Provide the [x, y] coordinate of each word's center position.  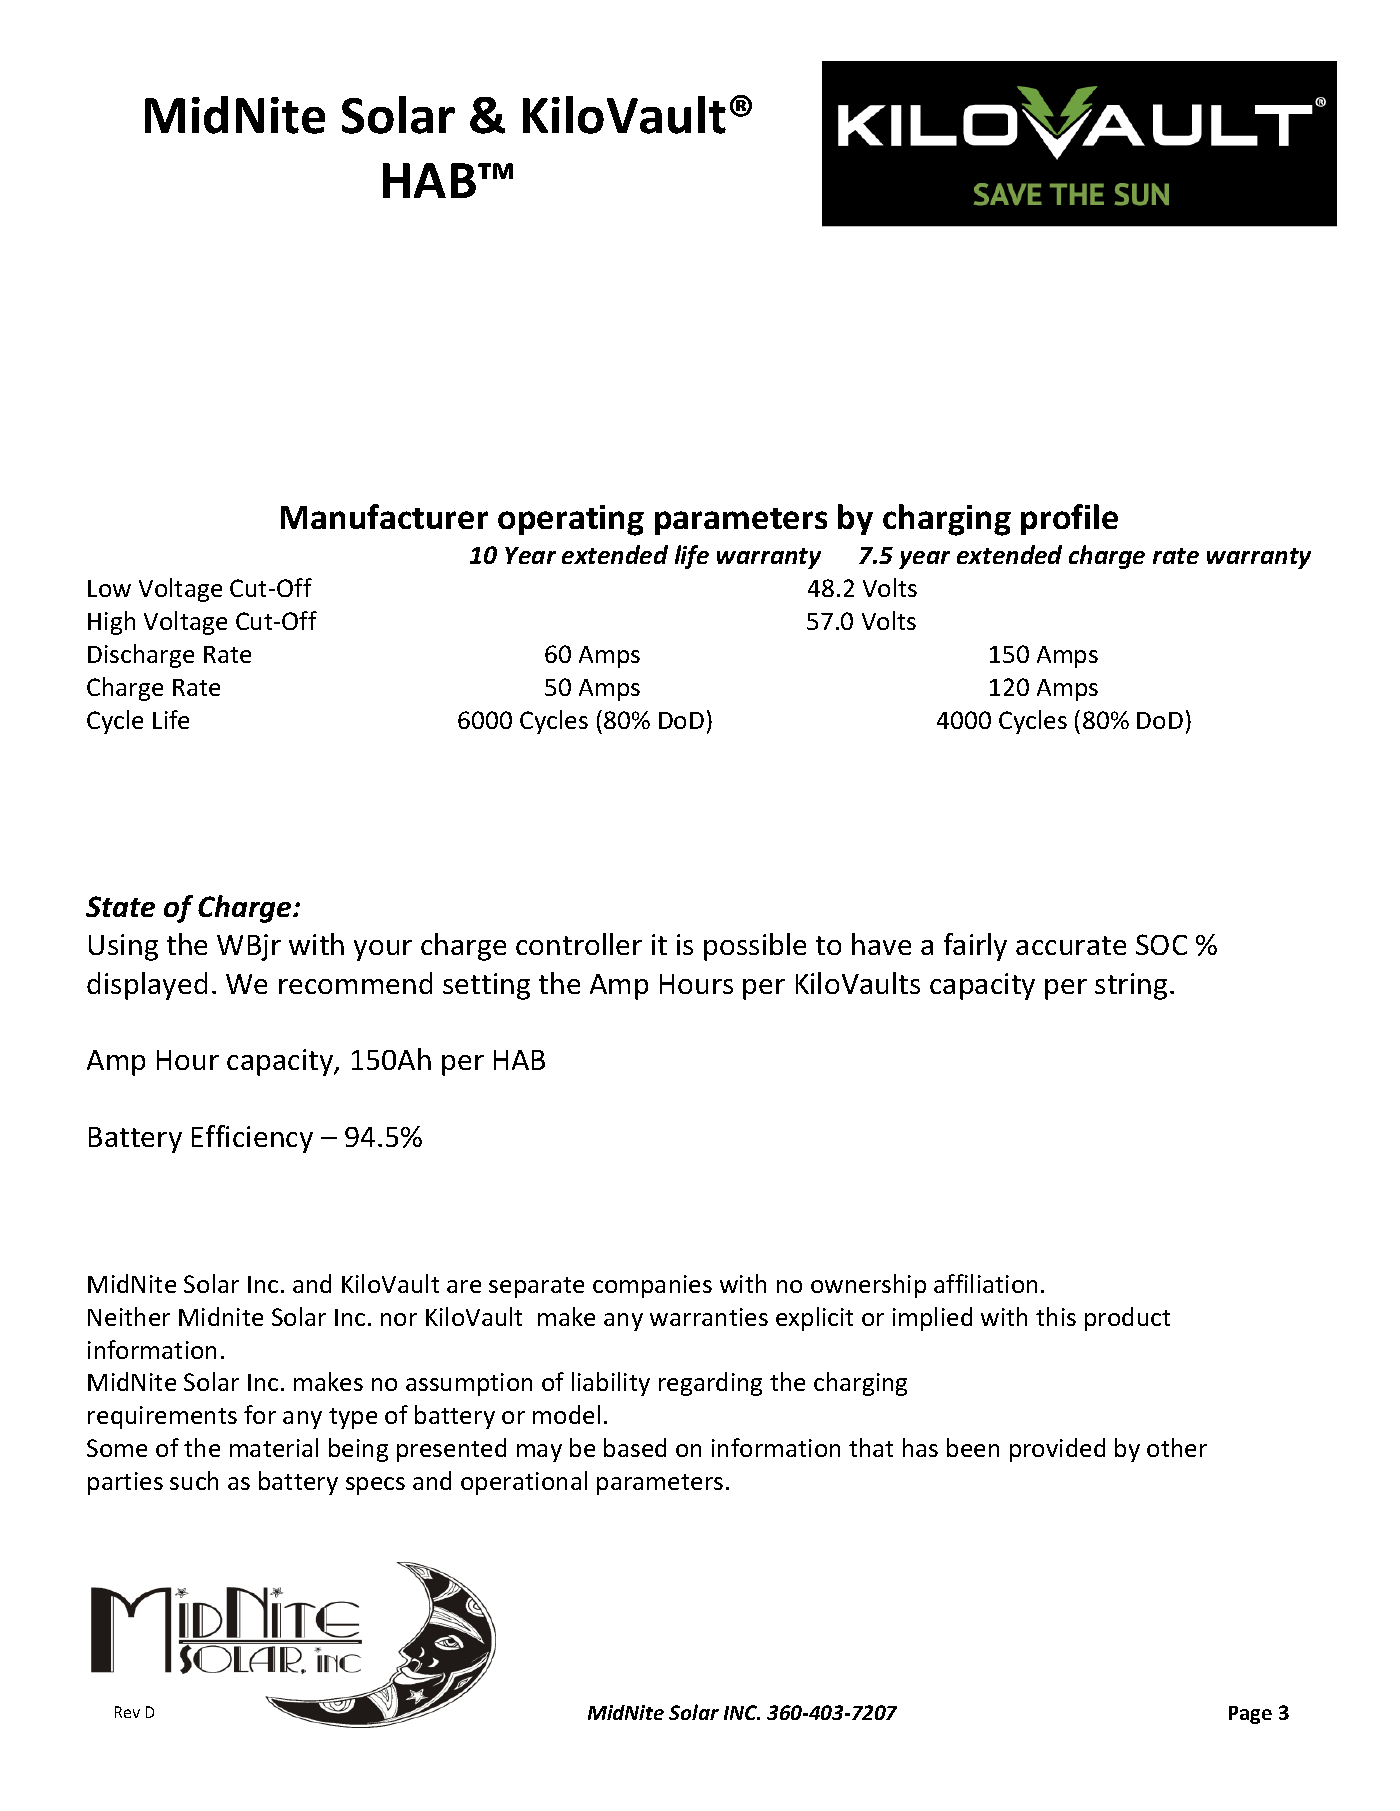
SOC [1161, 944]
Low [109, 588]
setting [486, 986]
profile [1069, 519]
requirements [162, 1417]
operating [571, 520]
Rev [127, 1712]
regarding [710, 1384]
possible [755, 947]
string [1131, 986]
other [1177, 1447]
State [120, 906]
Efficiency [252, 1139]
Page [1250, 1715]
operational [524, 1483]
